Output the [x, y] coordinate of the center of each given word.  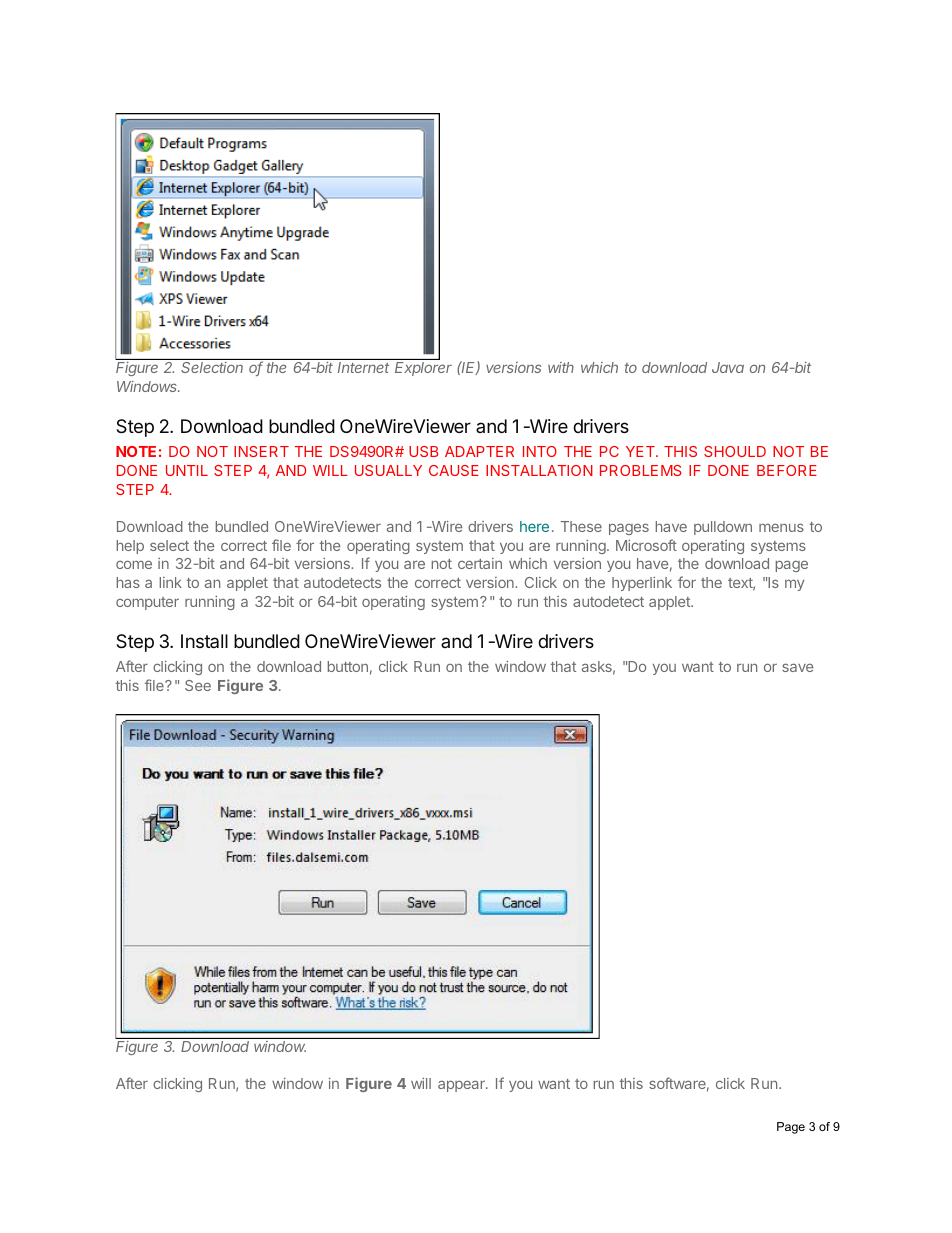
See [198, 685]
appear [462, 1086]
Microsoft [646, 545]
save [797, 667]
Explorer [423, 369]
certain [480, 563]
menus [781, 527]
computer [147, 603]
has [128, 582]
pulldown [723, 528]
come [134, 564]
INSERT [261, 451]
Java [728, 367]
